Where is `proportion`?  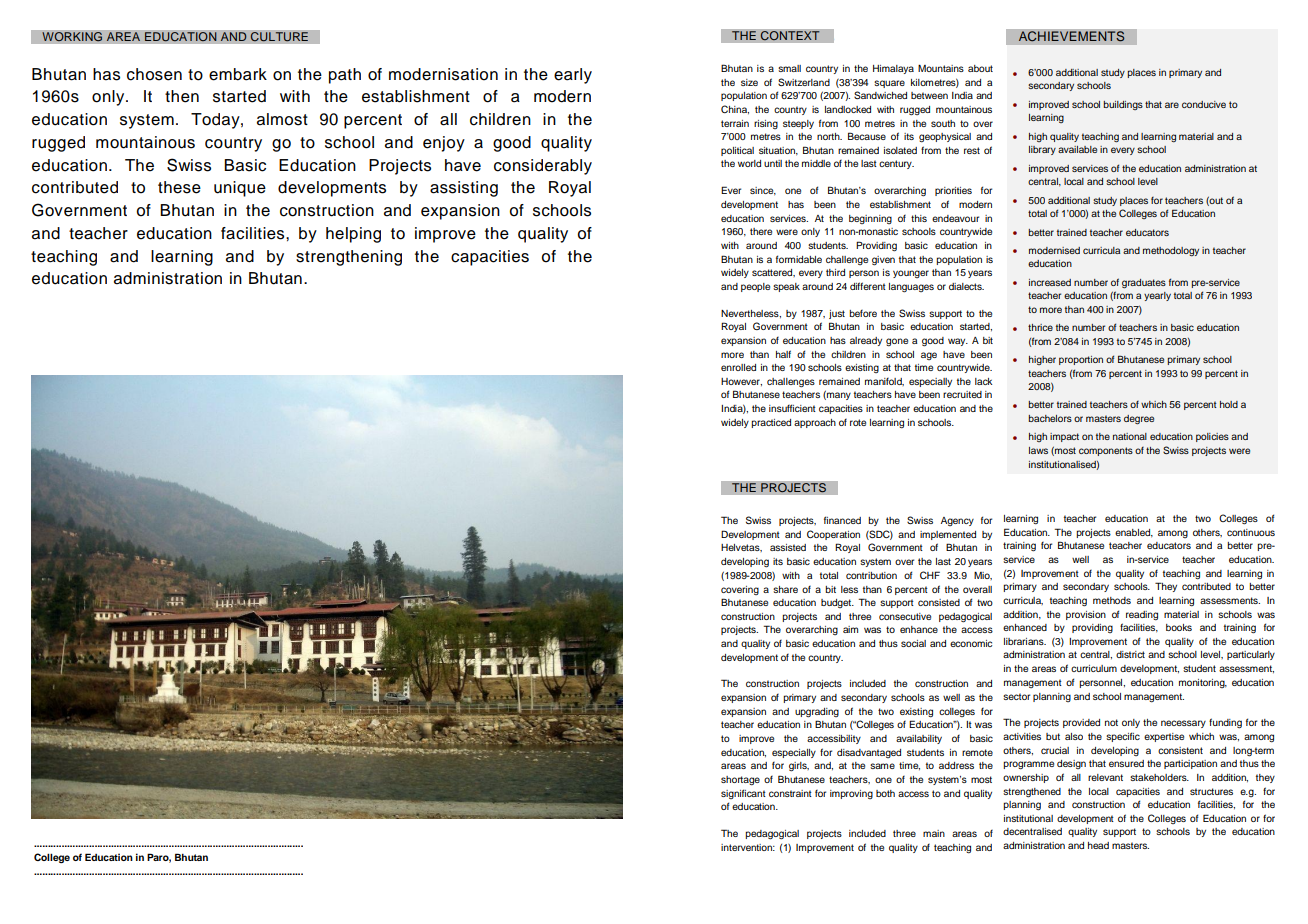
proportion is located at coordinates (1081, 360).
